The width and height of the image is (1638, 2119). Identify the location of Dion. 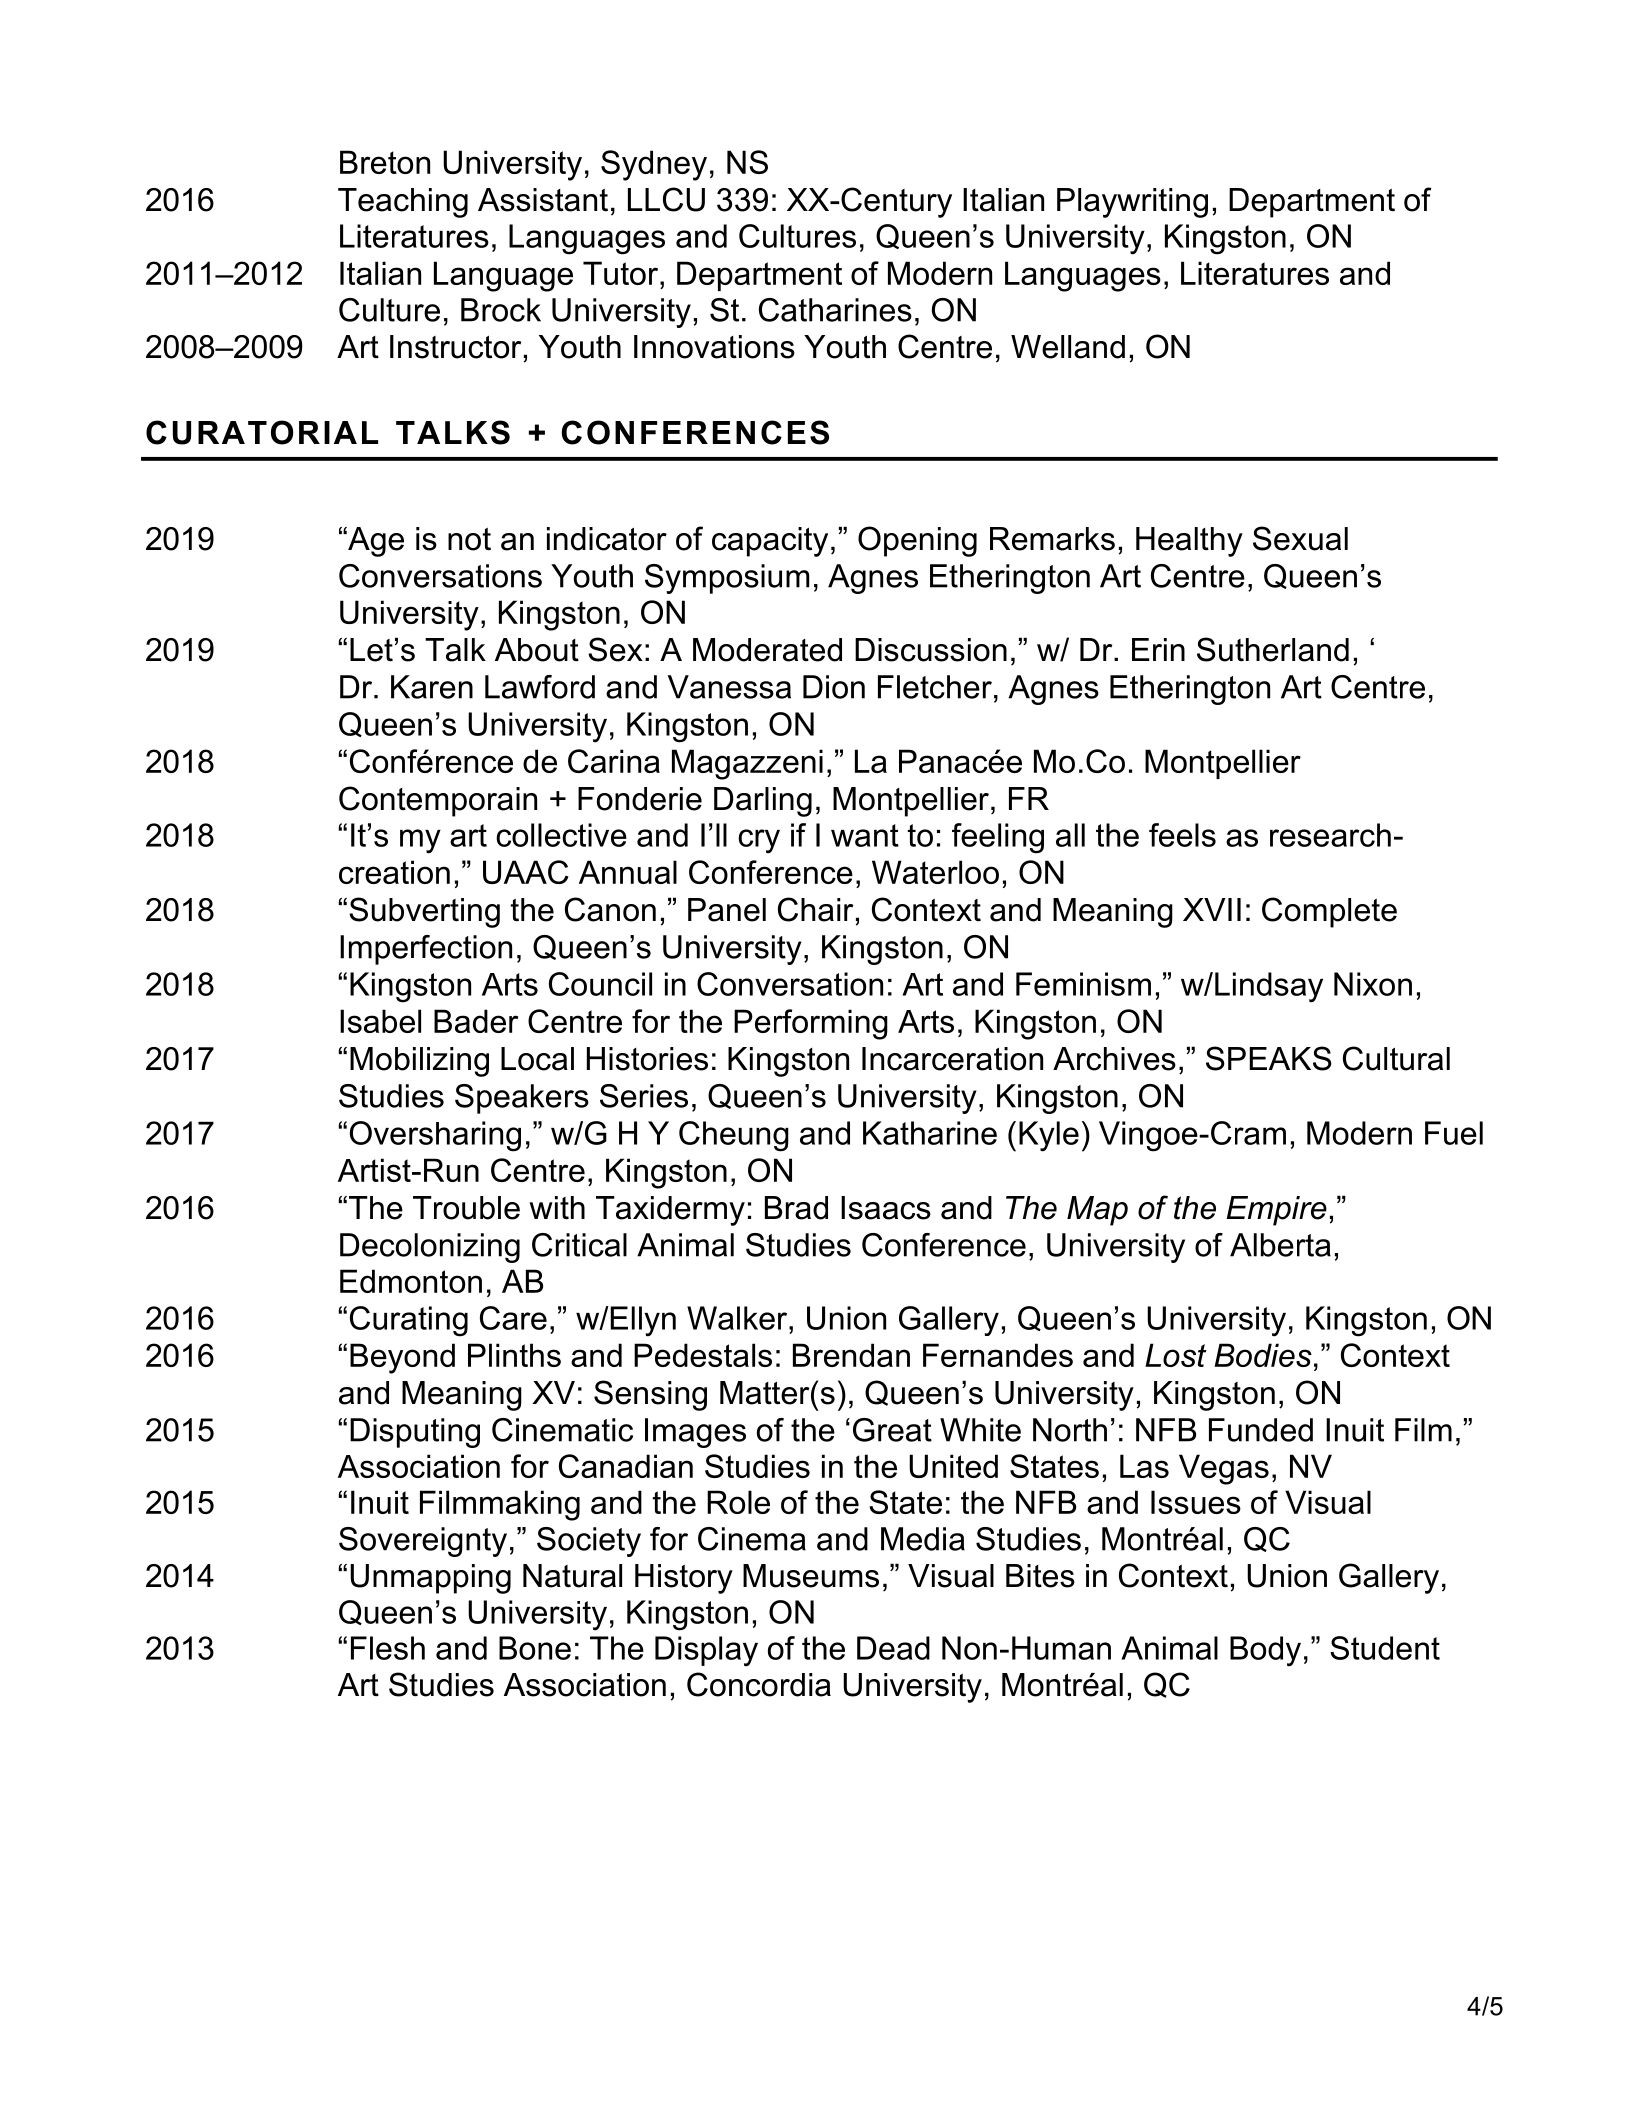
(834, 687).
